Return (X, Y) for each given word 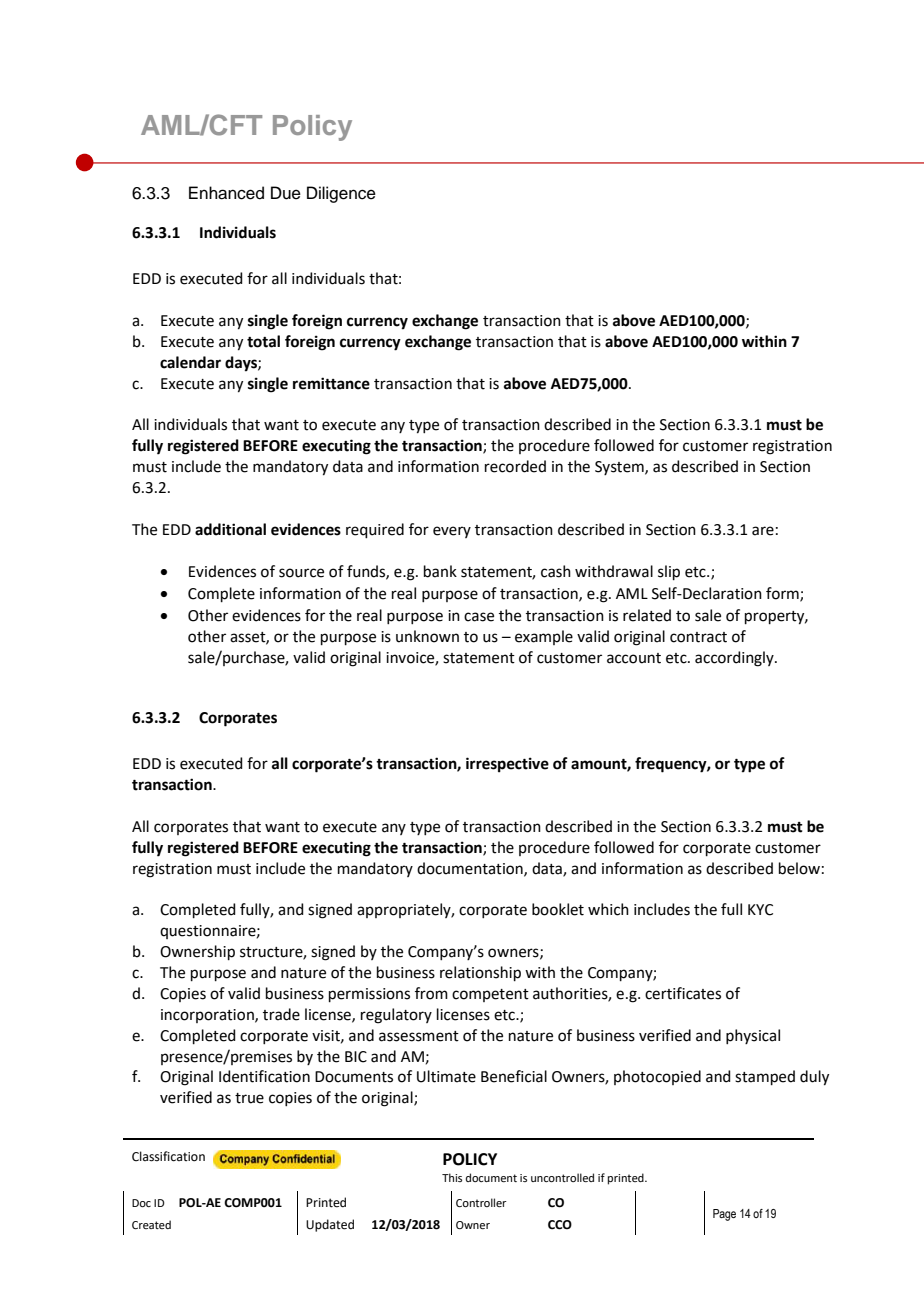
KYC (760, 910)
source (301, 573)
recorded (515, 466)
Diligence (341, 194)
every (452, 532)
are (763, 531)
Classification (168, 1156)
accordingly (735, 659)
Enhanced (226, 193)
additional (230, 529)
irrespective (507, 765)
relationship (480, 973)
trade (281, 1014)
